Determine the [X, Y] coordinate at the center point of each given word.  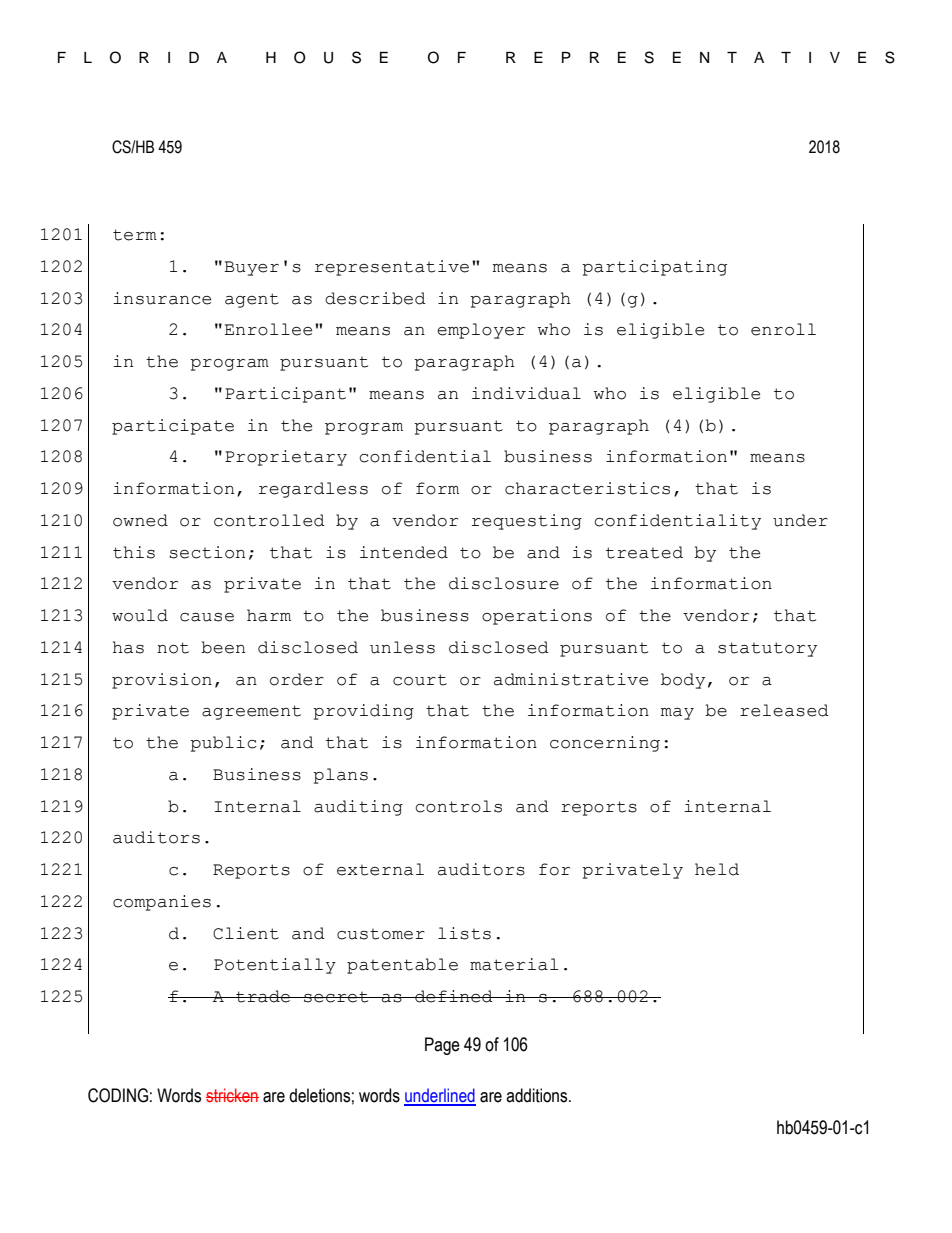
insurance [162, 298]
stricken [232, 1095]
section [207, 552]
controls [458, 806]
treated [644, 552]
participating [654, 268]
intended [404, 552]
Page [442, 1046]
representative [392, 268]
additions [538, 1095]
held [717, 869]
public [223, 744]
